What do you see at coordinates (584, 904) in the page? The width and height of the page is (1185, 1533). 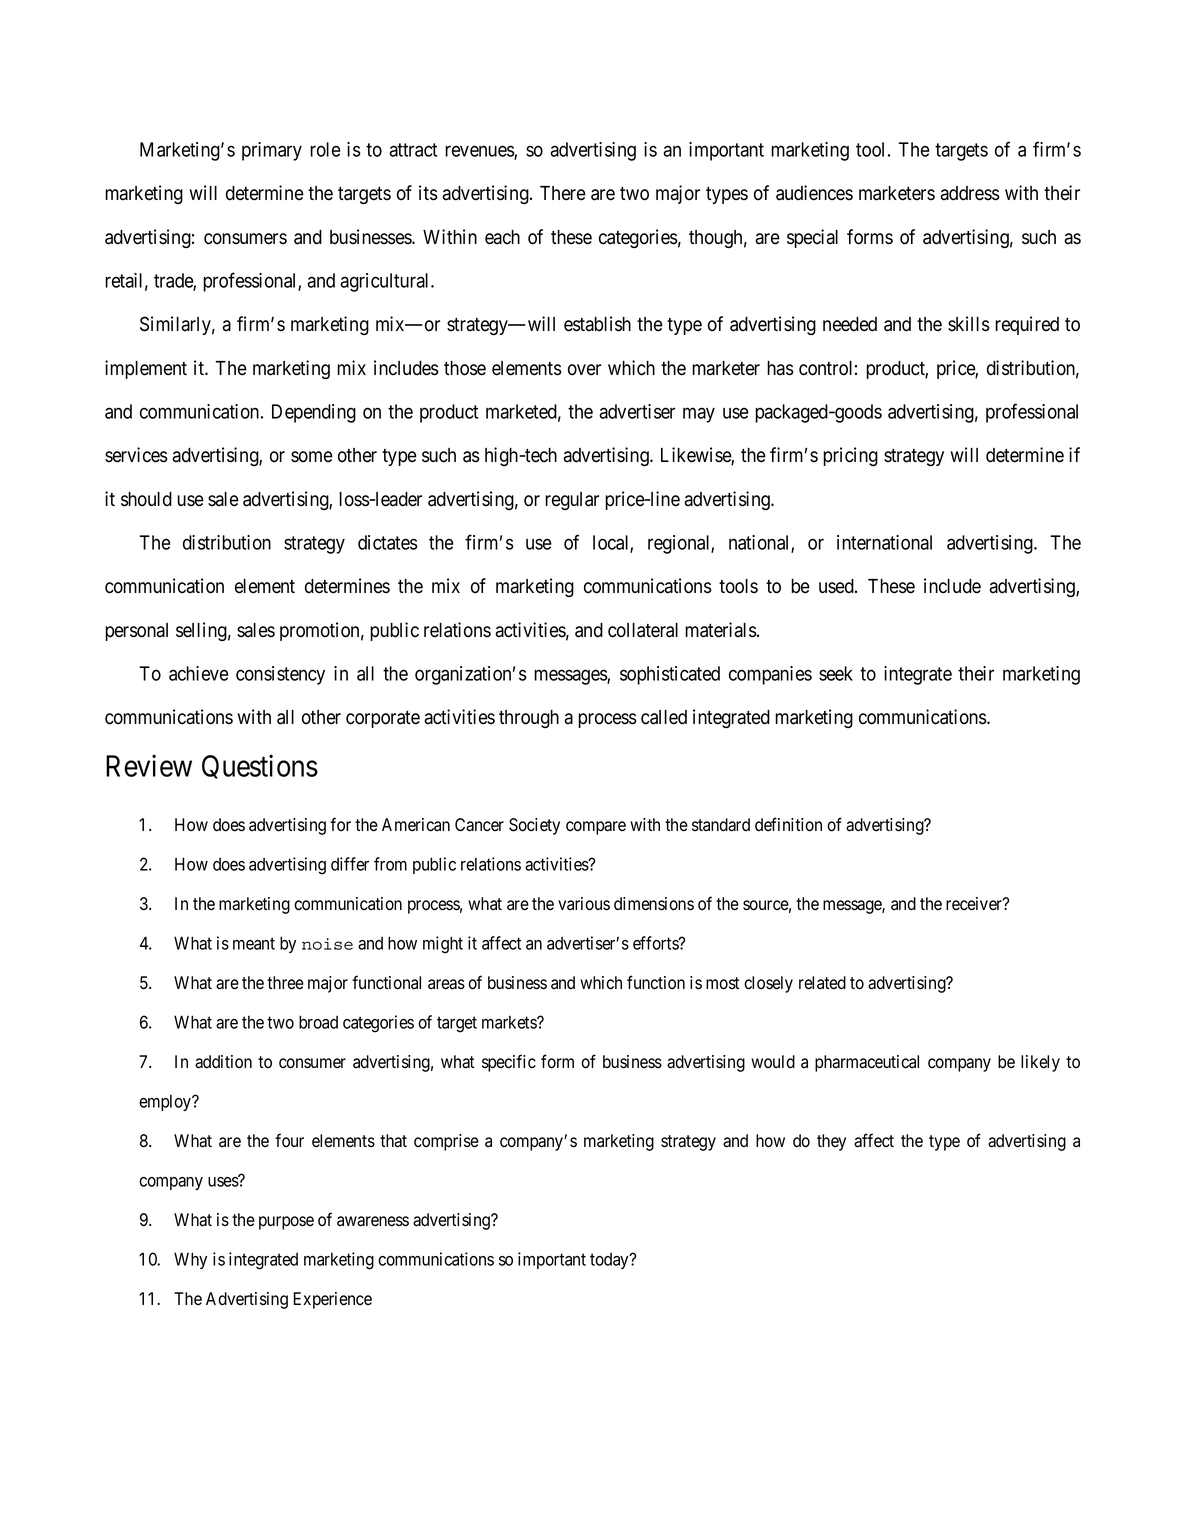 I see `various` at bounding box center [584, 904].
